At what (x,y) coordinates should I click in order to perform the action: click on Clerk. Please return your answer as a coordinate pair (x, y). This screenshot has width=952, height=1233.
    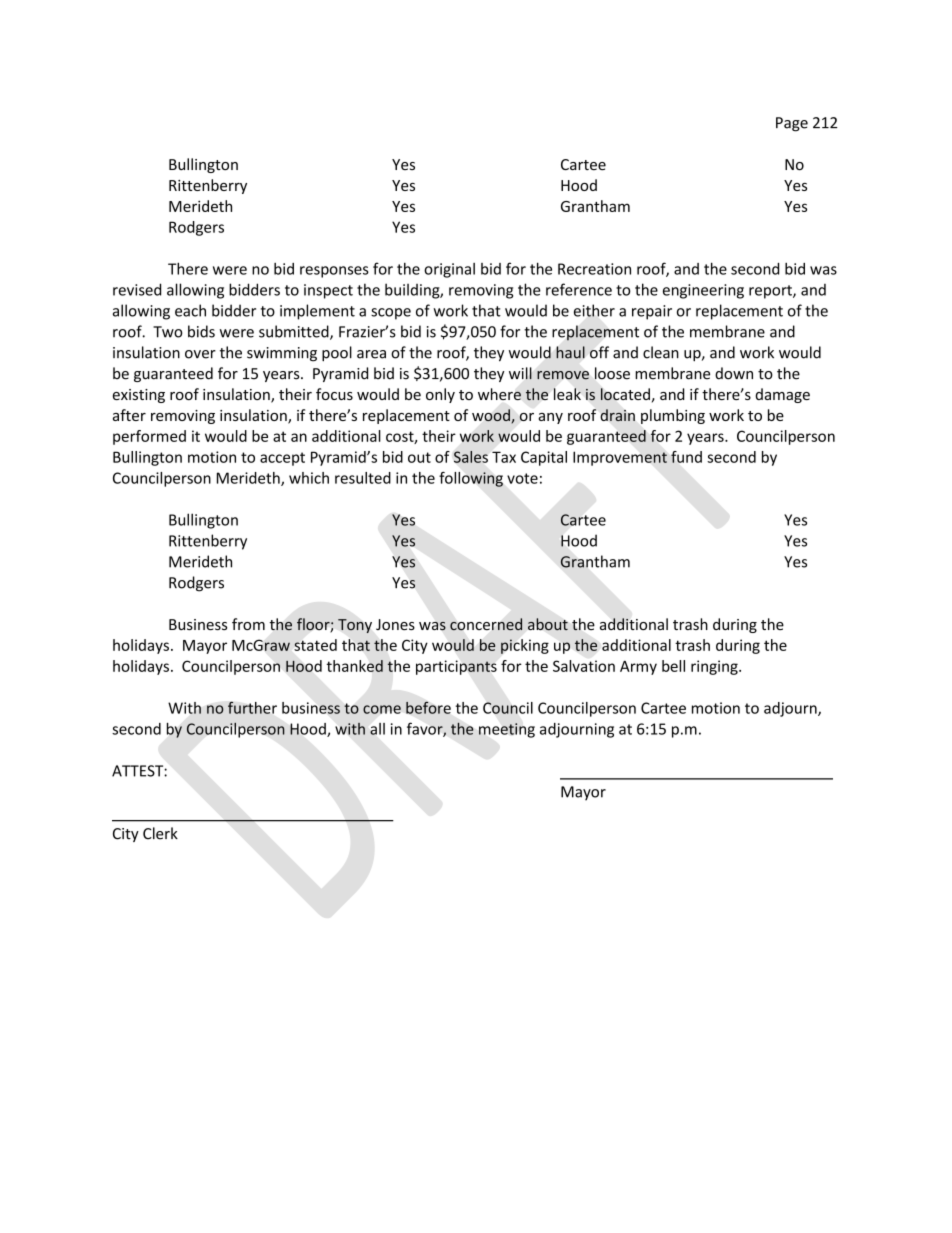
    Looking at the image, I should click on (160, 833).
